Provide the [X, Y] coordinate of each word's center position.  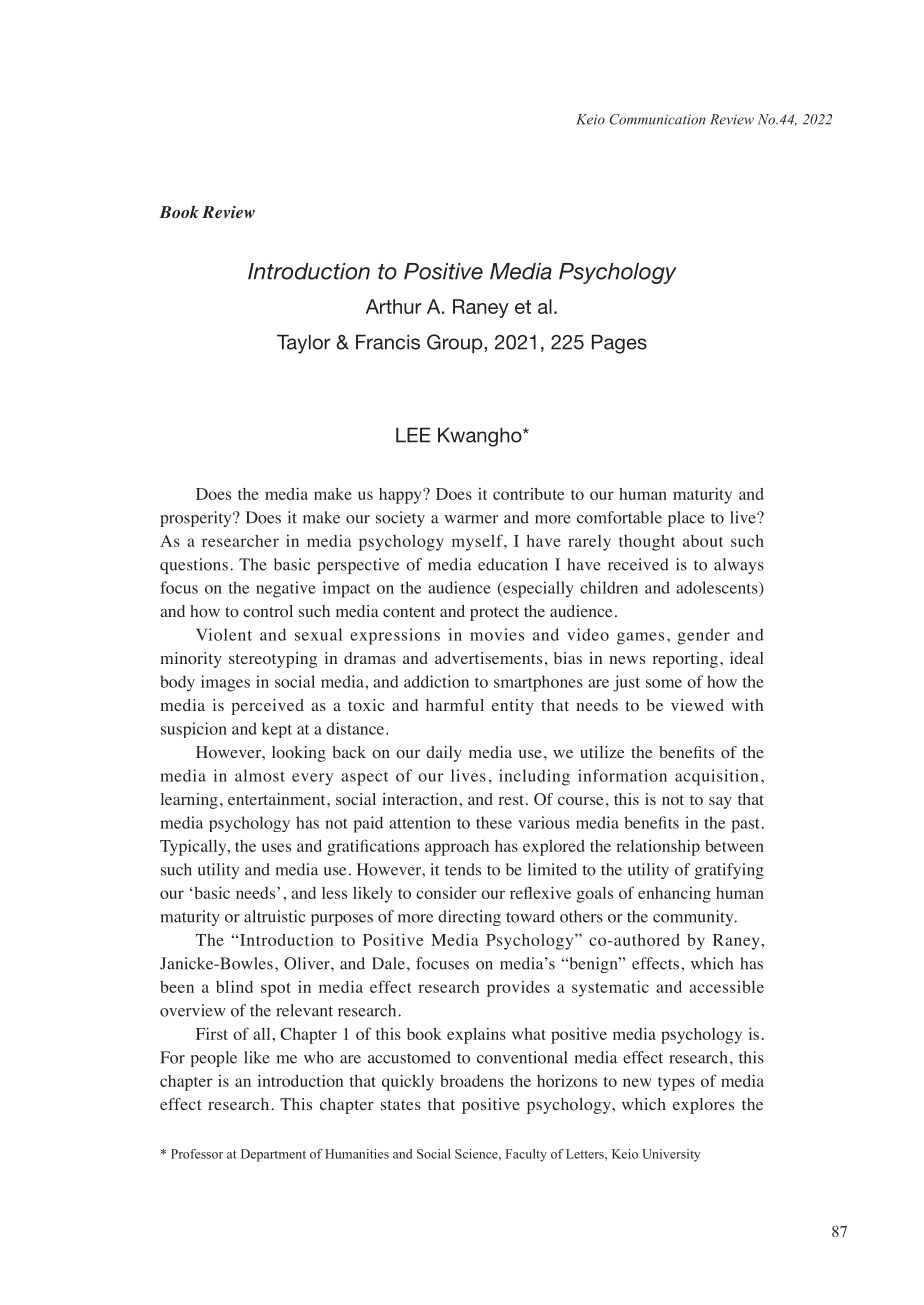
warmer [471, 519]
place [686, 519]
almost [260, 775]
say [720, 803]
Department [273, 1155]
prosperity [197, 519]
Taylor [304, 344]
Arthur [394, 306]
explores [703, 1106]
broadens [472, 1081]
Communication [658, 119]
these [494, 822]
